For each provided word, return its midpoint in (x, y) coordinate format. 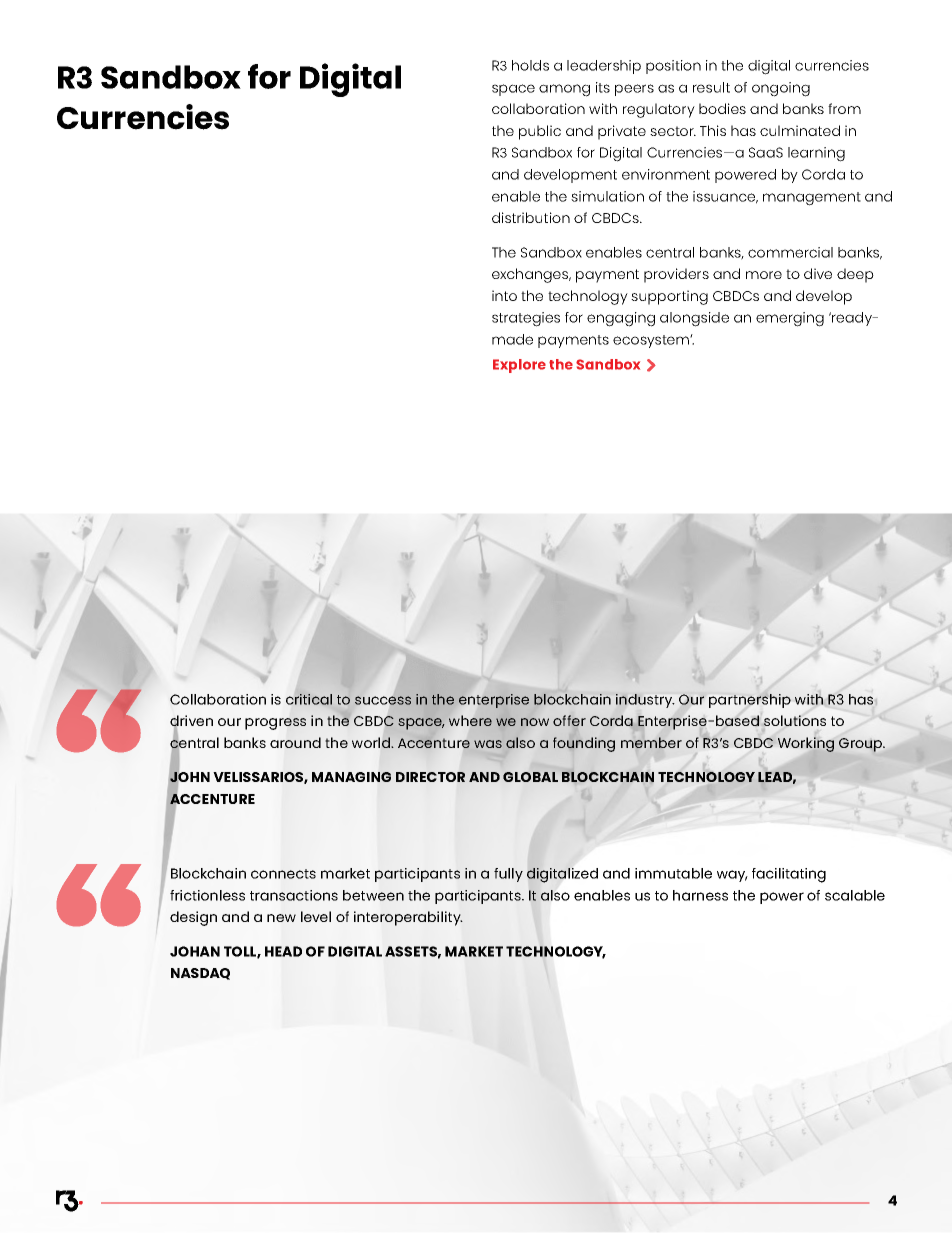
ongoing (781, 89)
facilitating (789, 875)
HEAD (283, 951)
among (564, 90)
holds (530, 65)
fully (508, 875)
